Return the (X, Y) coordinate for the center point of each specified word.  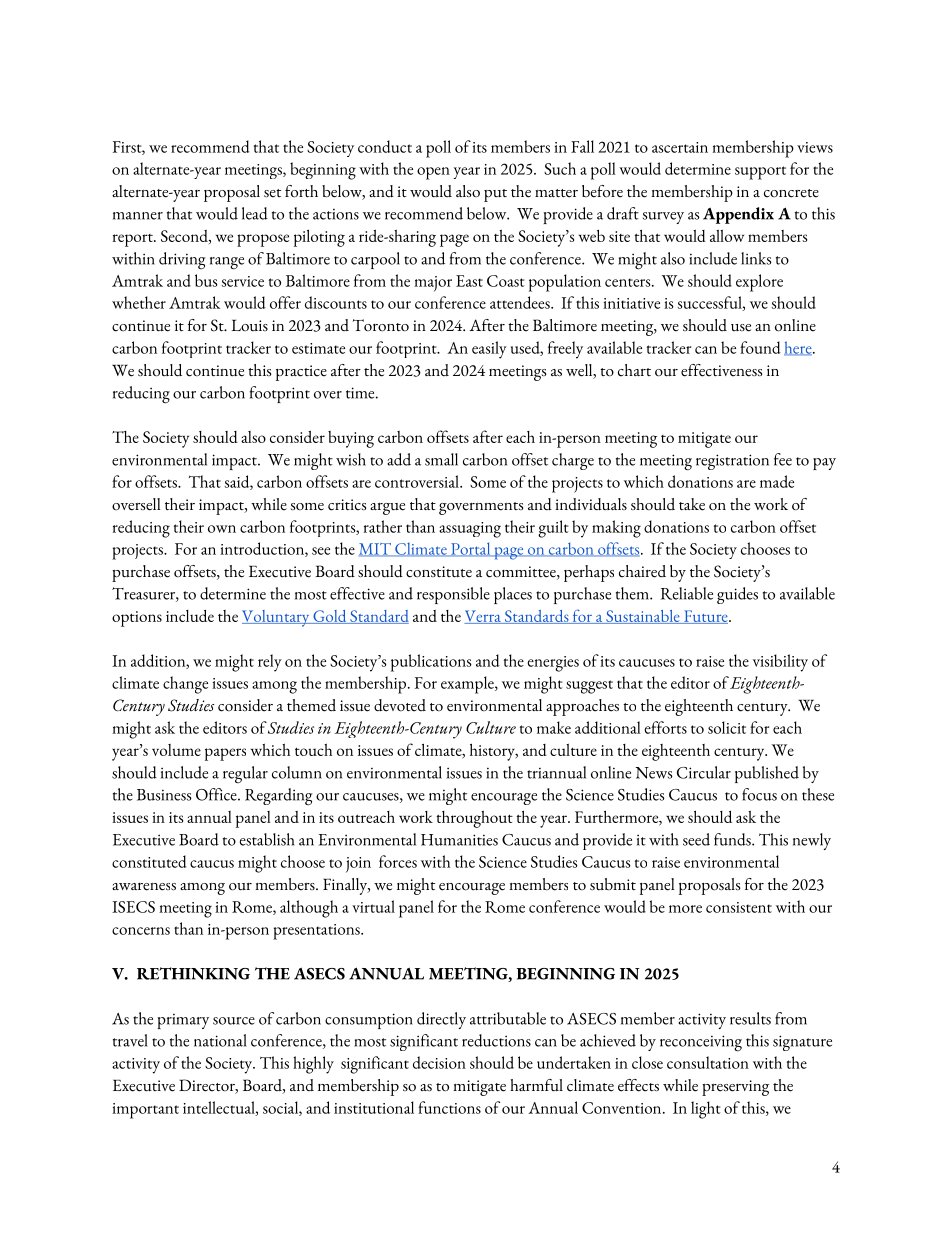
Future (705, 617)
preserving (735, 1088)
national (220, 1040)
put (495, 195)
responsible (453, 595)
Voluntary (277, 618)
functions (449, 1107)
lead (255, 213)
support (760, 173)
